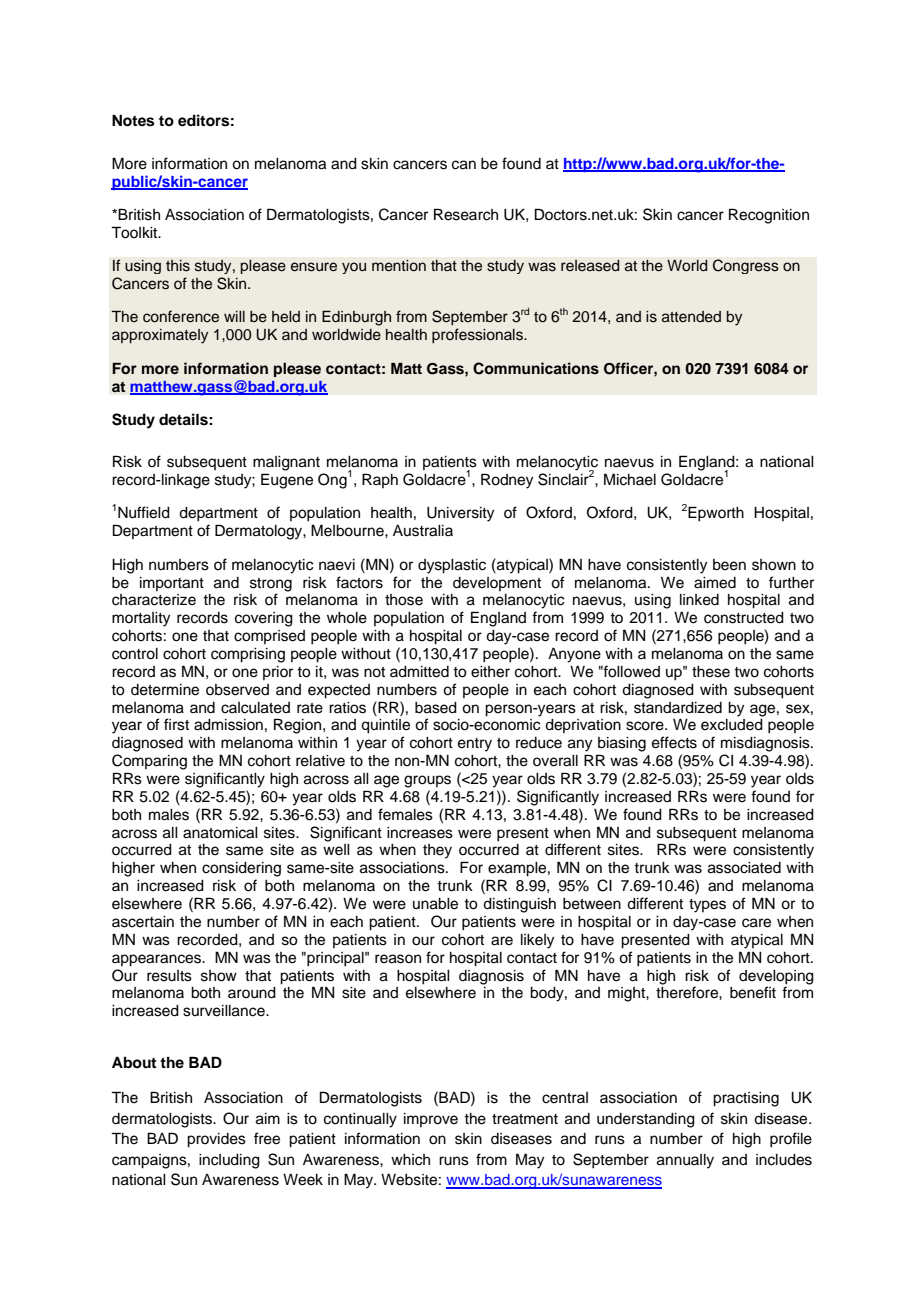 The image size is (924, 1308). What do you see at coordinates (490, 672) in the screenshot?
I see `either` at bounding box center [490, 672].
